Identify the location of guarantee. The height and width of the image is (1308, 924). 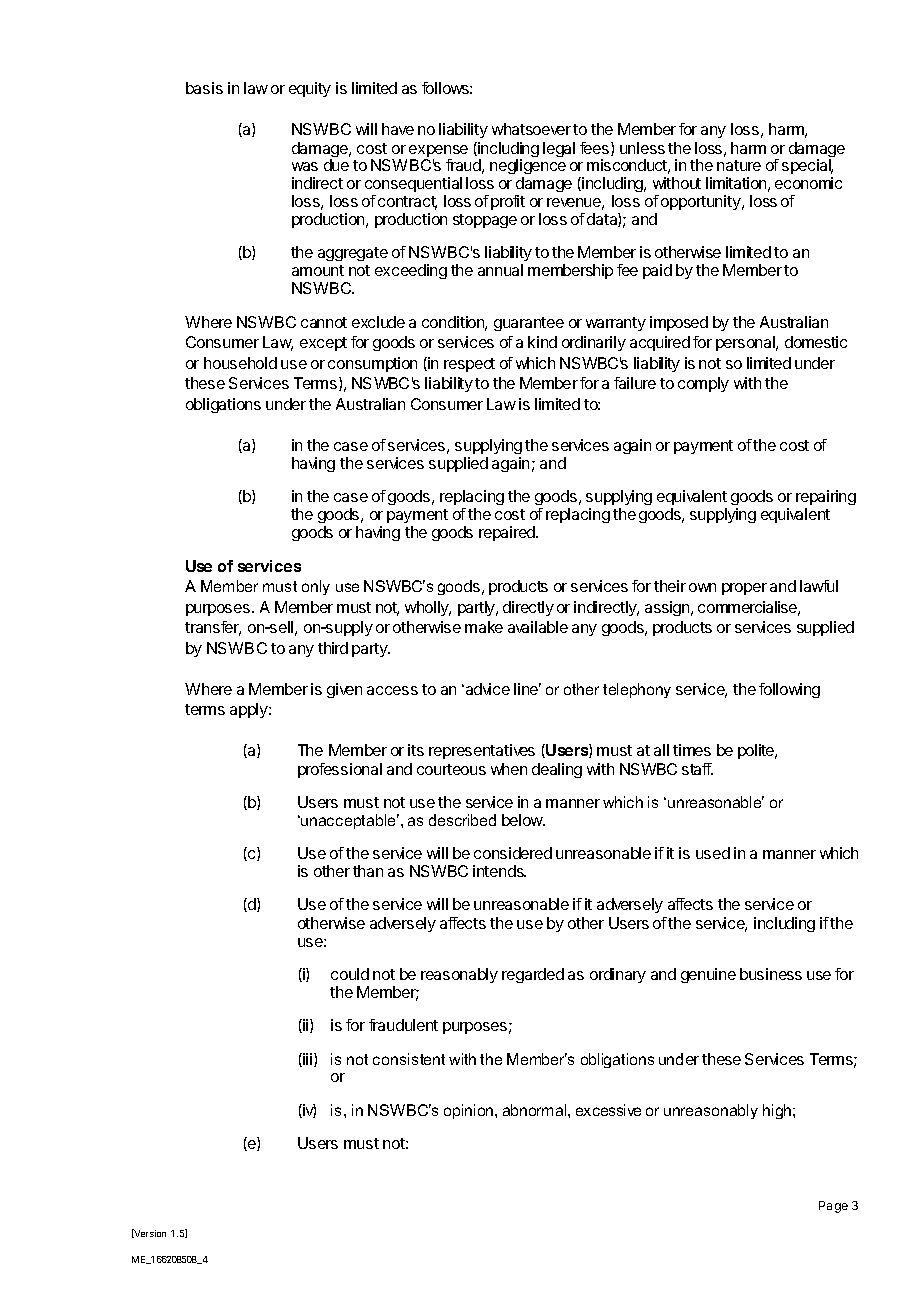
(529, 324).
